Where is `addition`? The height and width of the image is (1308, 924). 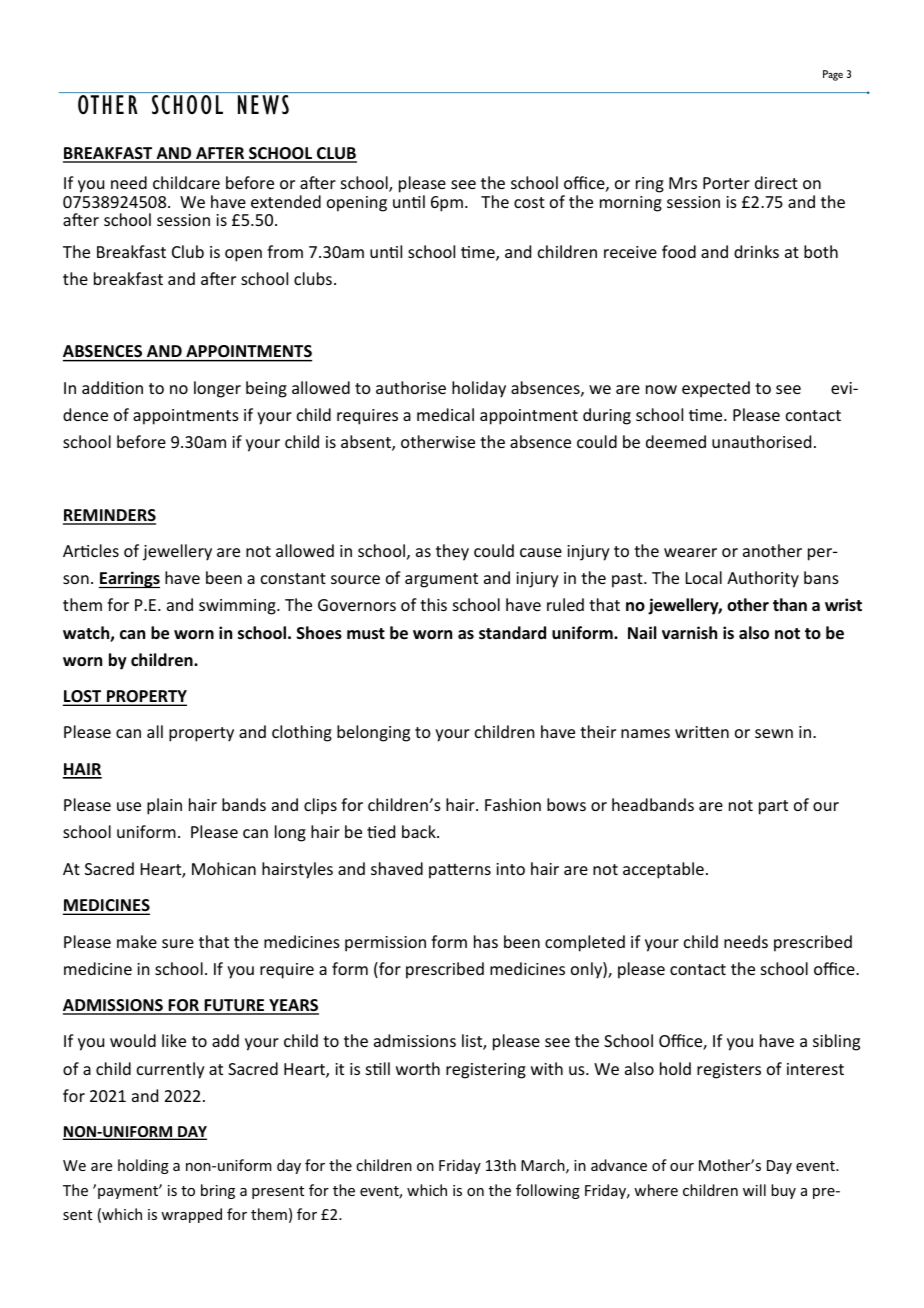
addition is located at coordinates (112, 387).
